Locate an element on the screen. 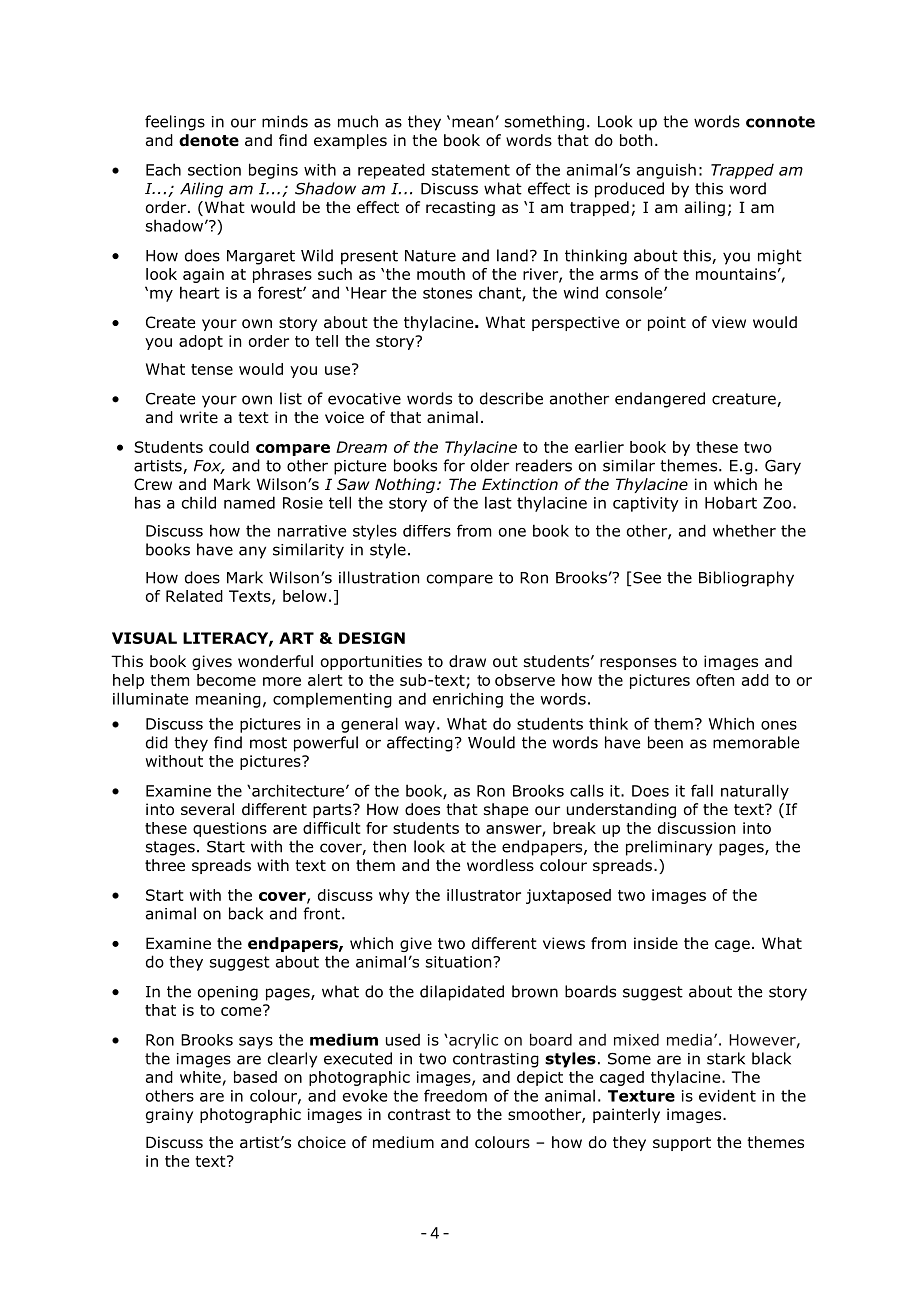 The height and width of the screenshot is (1308, 924). draw is located at coordinates (467, 661).
